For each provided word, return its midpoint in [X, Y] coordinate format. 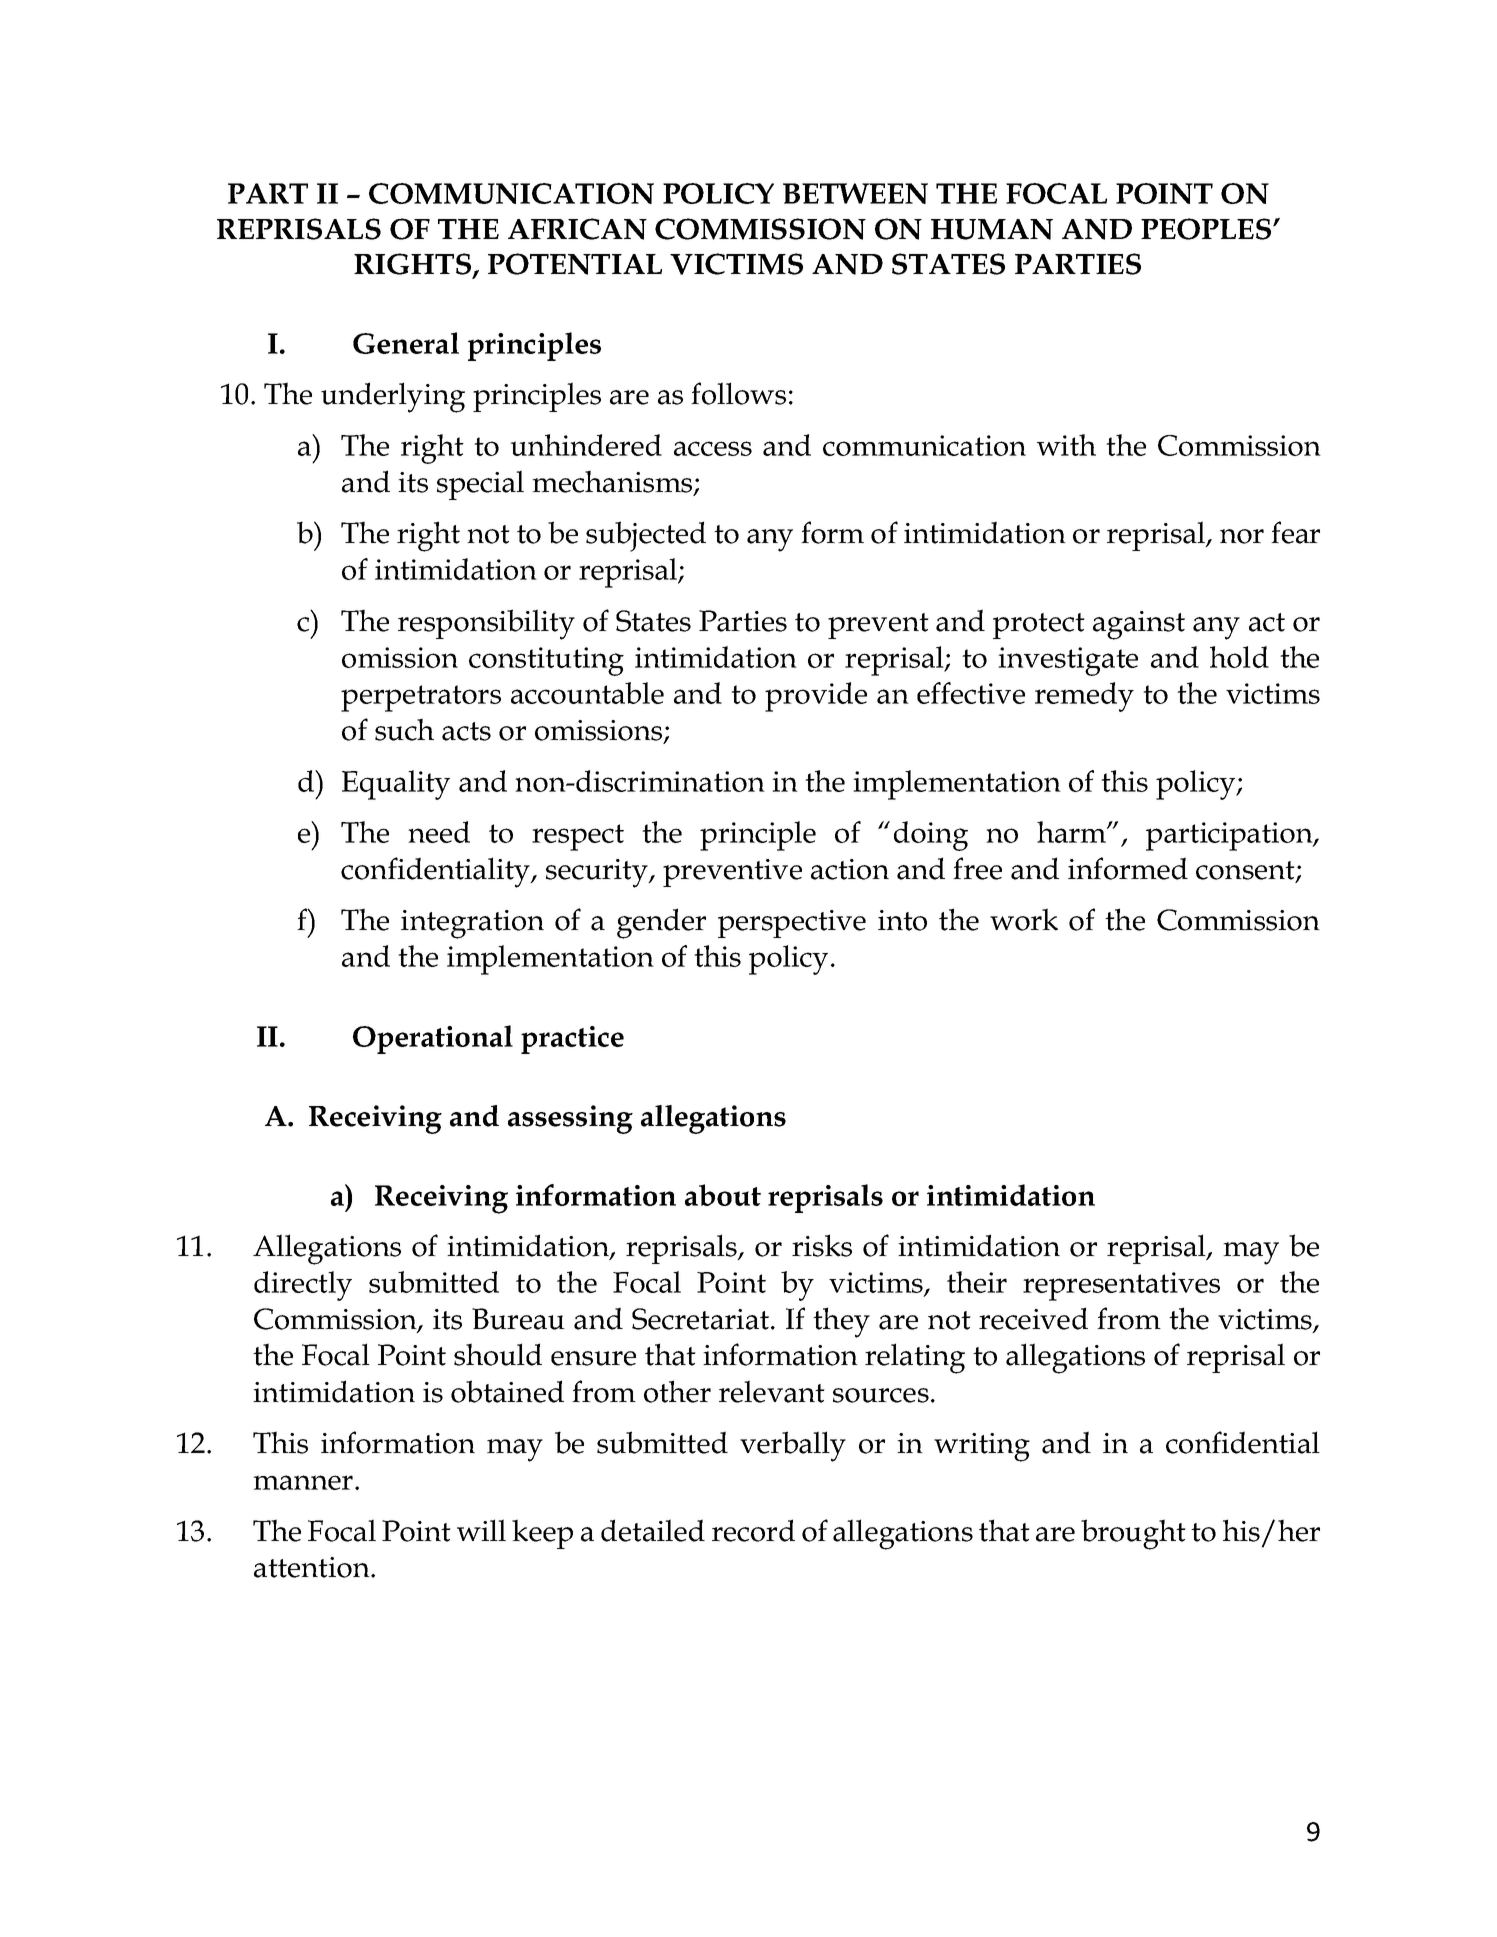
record [753, 1530]
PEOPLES [1207, 229]
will [481, 1530]
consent [1246, 871]
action [850, 869]
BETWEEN [855, 193]
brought [1133, 1534]
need [439, 832]
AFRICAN [577, 229]
